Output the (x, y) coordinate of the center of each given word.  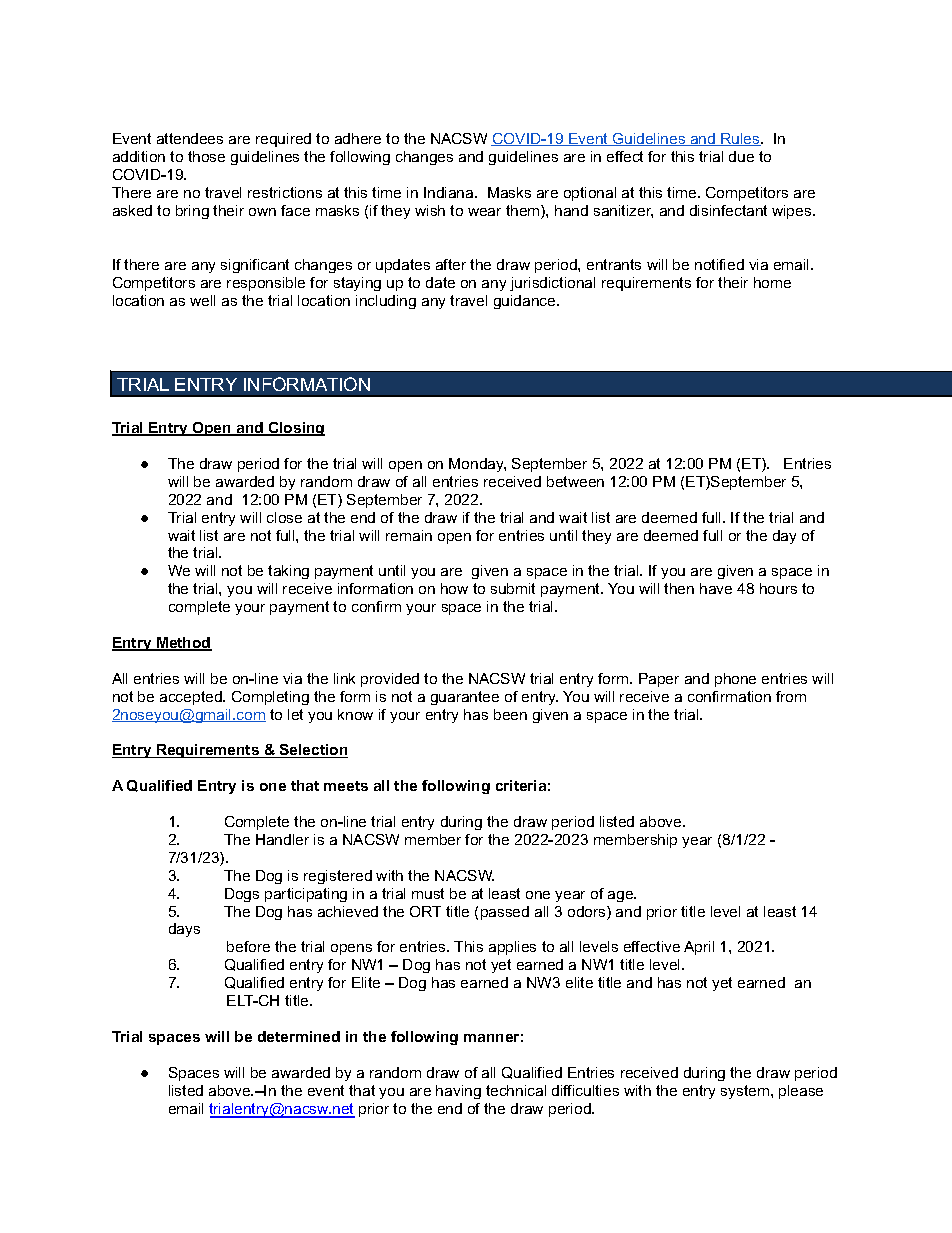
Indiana (450, 192)
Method (183, 644)
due (741, 156)
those (206, 156)
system (746, 1092)
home (772, 282)
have (716, 588)
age (622, 896)
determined (299, 1036)
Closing (296, 429)
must (428, 893)
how (454, 588)
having (458, 1092)
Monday (477, 465)
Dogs (242, 895)
